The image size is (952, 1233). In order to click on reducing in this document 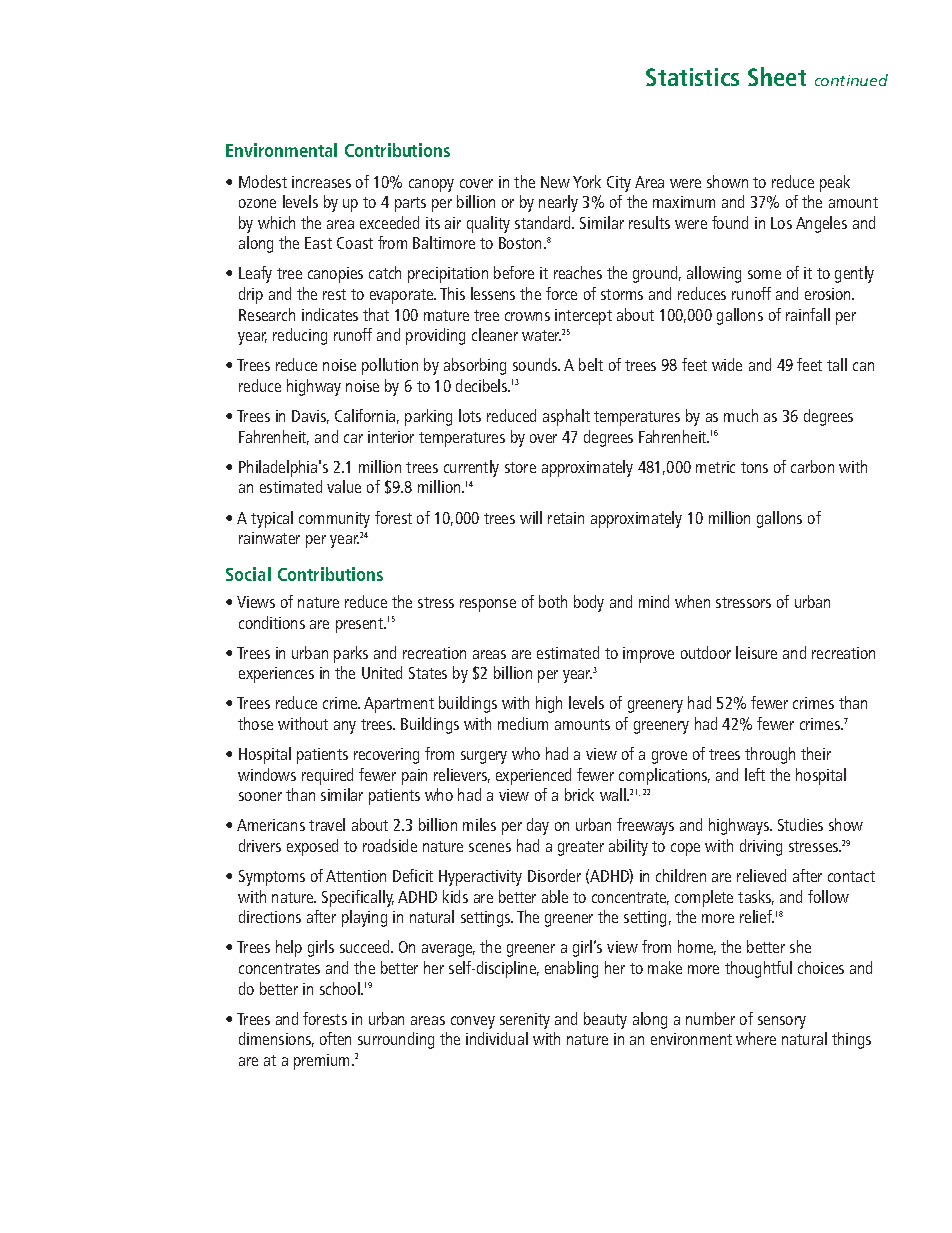, I will do `click(300, 336)`.
